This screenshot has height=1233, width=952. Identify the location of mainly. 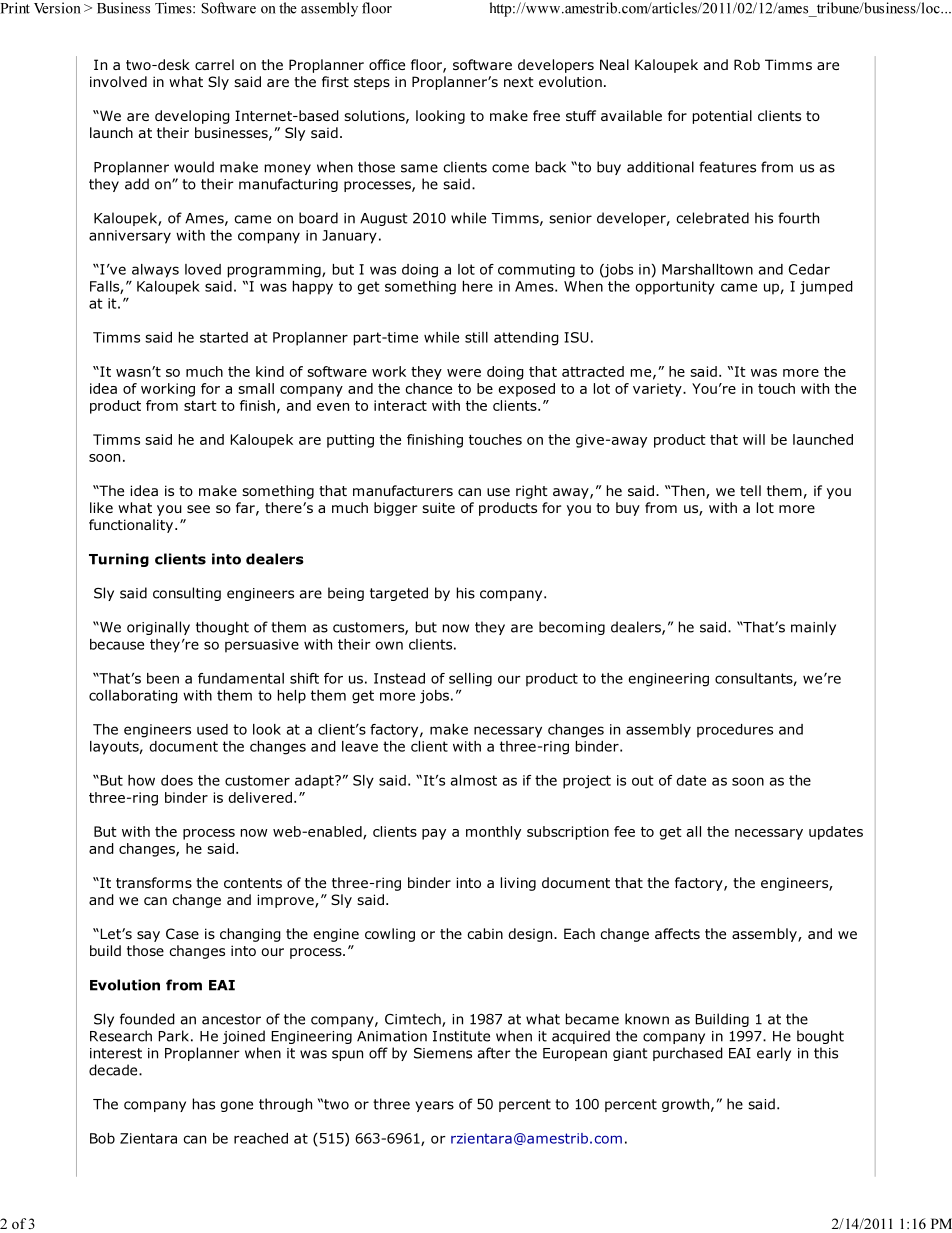
(813, 628).
